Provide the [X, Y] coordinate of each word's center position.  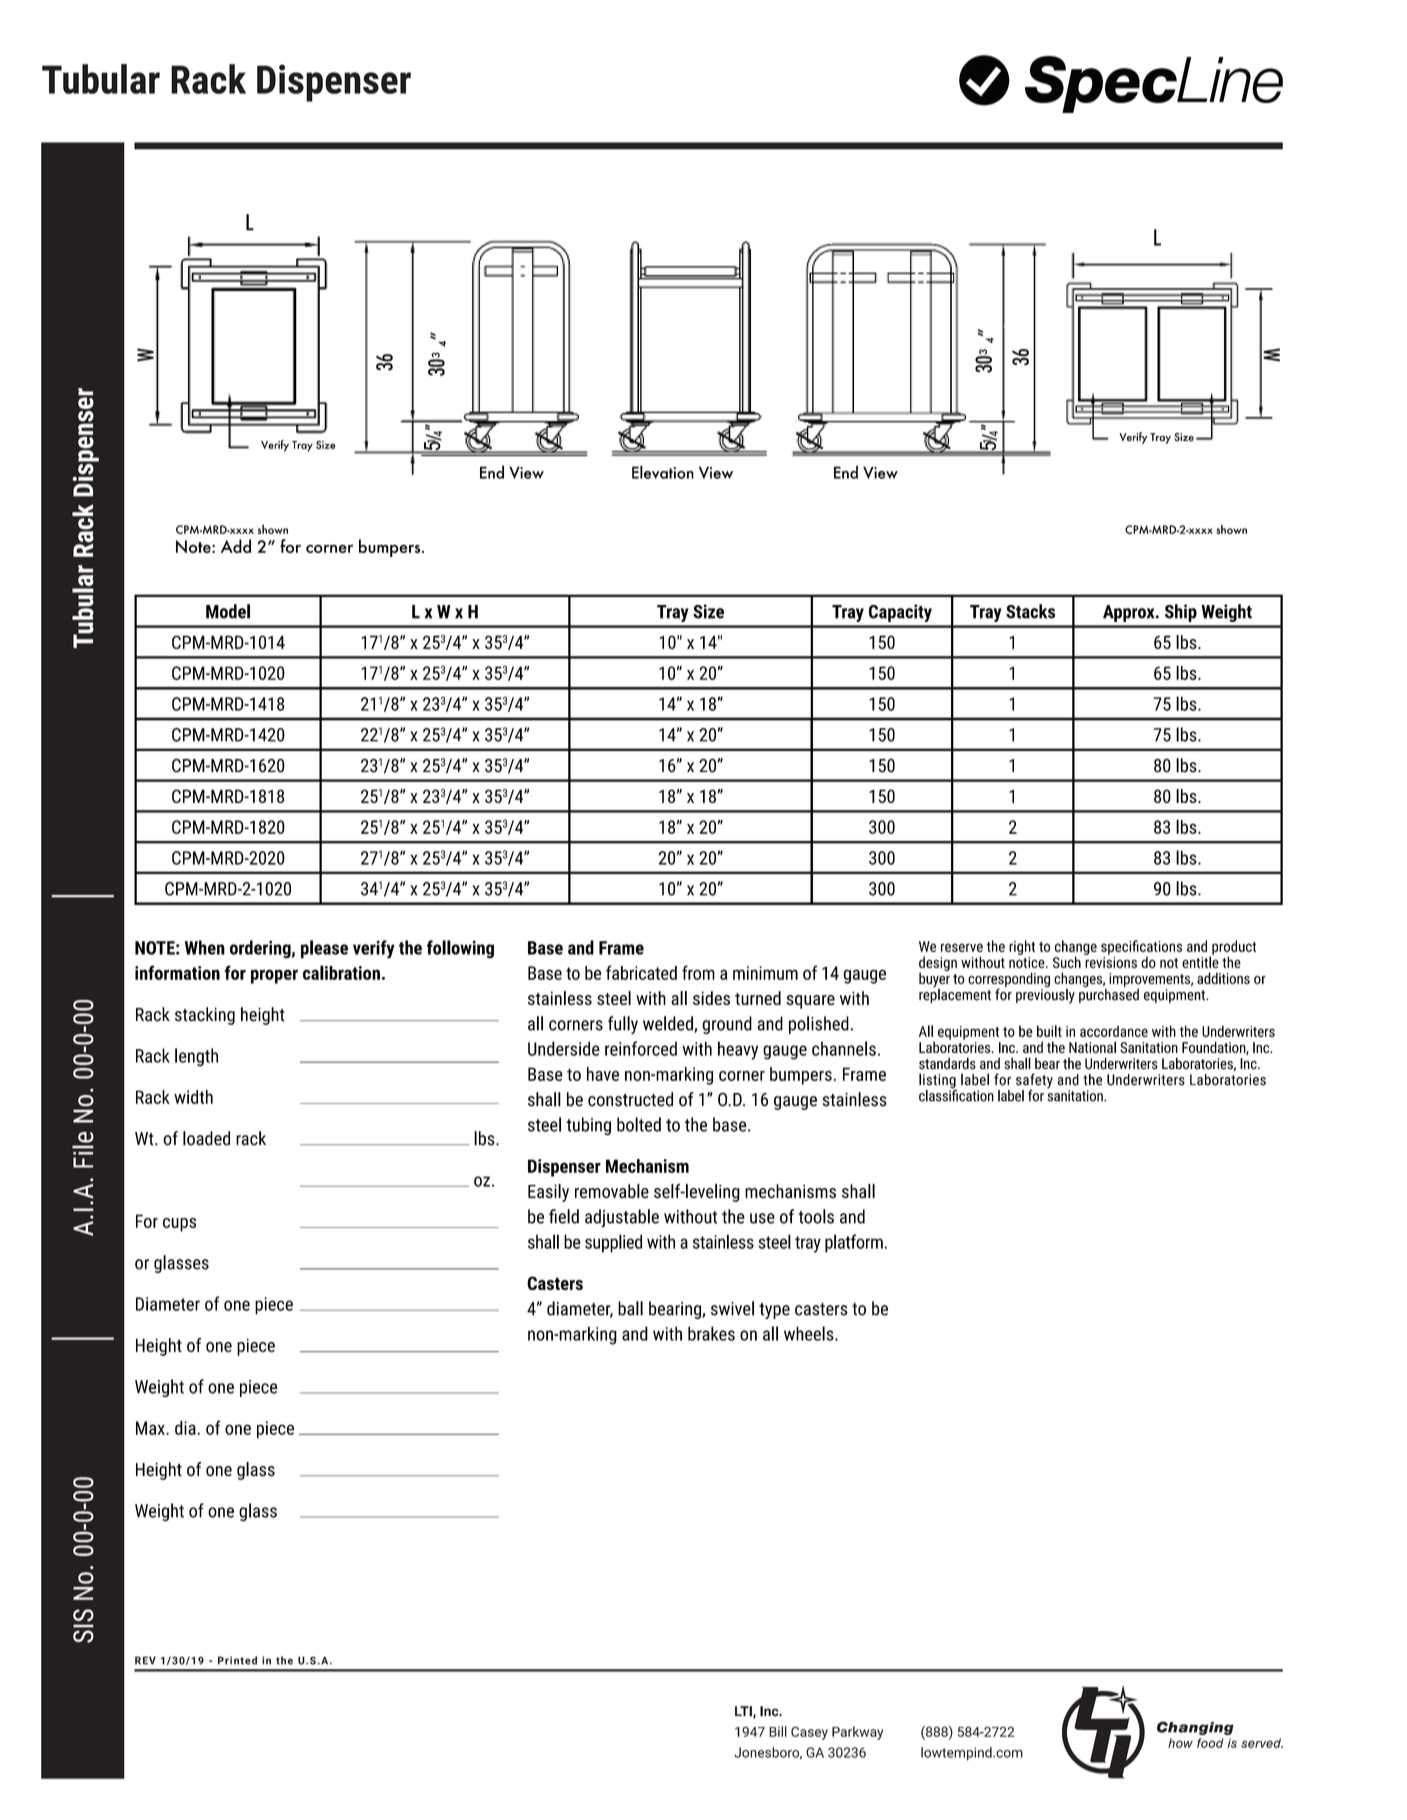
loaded [206, 1138]
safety [1034, 1082]
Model [228, 611]
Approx [1130, 613]
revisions [1111, 962]
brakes [711, 1333]
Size [708, 611]
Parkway [857, 1733]
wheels [810, 1333]
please [324, 949]
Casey [809, 1733]
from [698, 972]
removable [612, 1191]
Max [151, 1428]
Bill [778, 1731]
